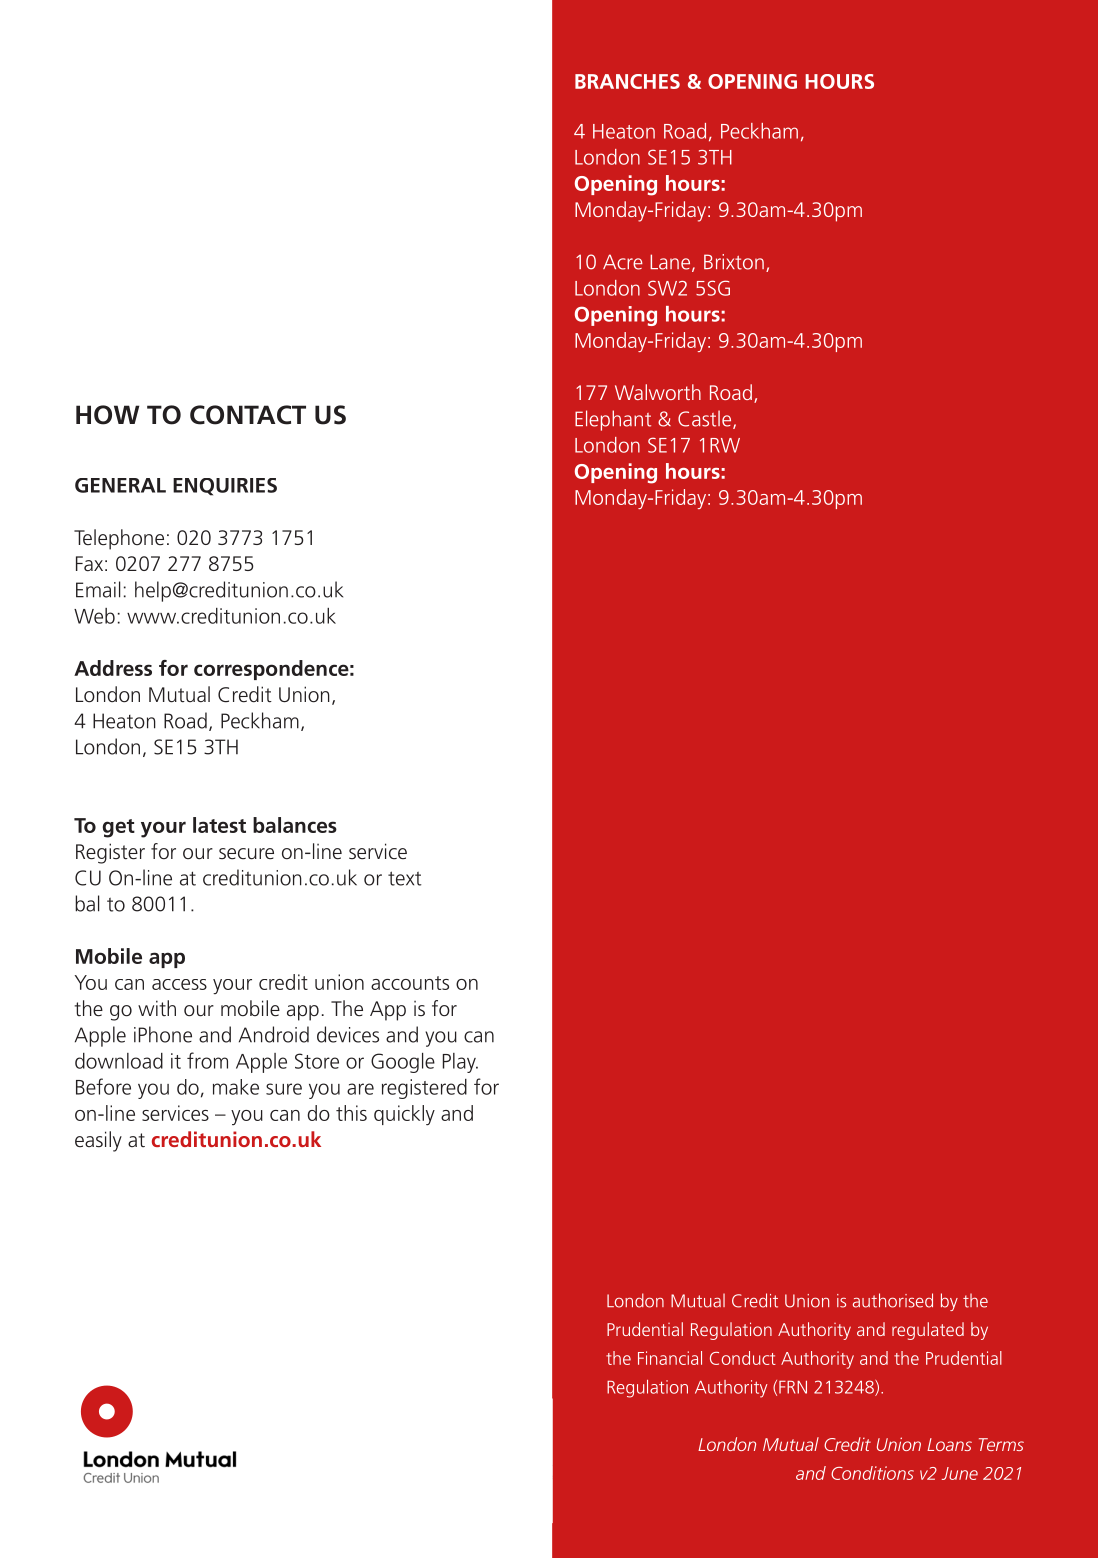 The width and height of the screenshot is (1098, 1558). What do you see at coordinates (893, 1300) in the screenshot?
I see `authorised` at bounding box center [893, 1300].
